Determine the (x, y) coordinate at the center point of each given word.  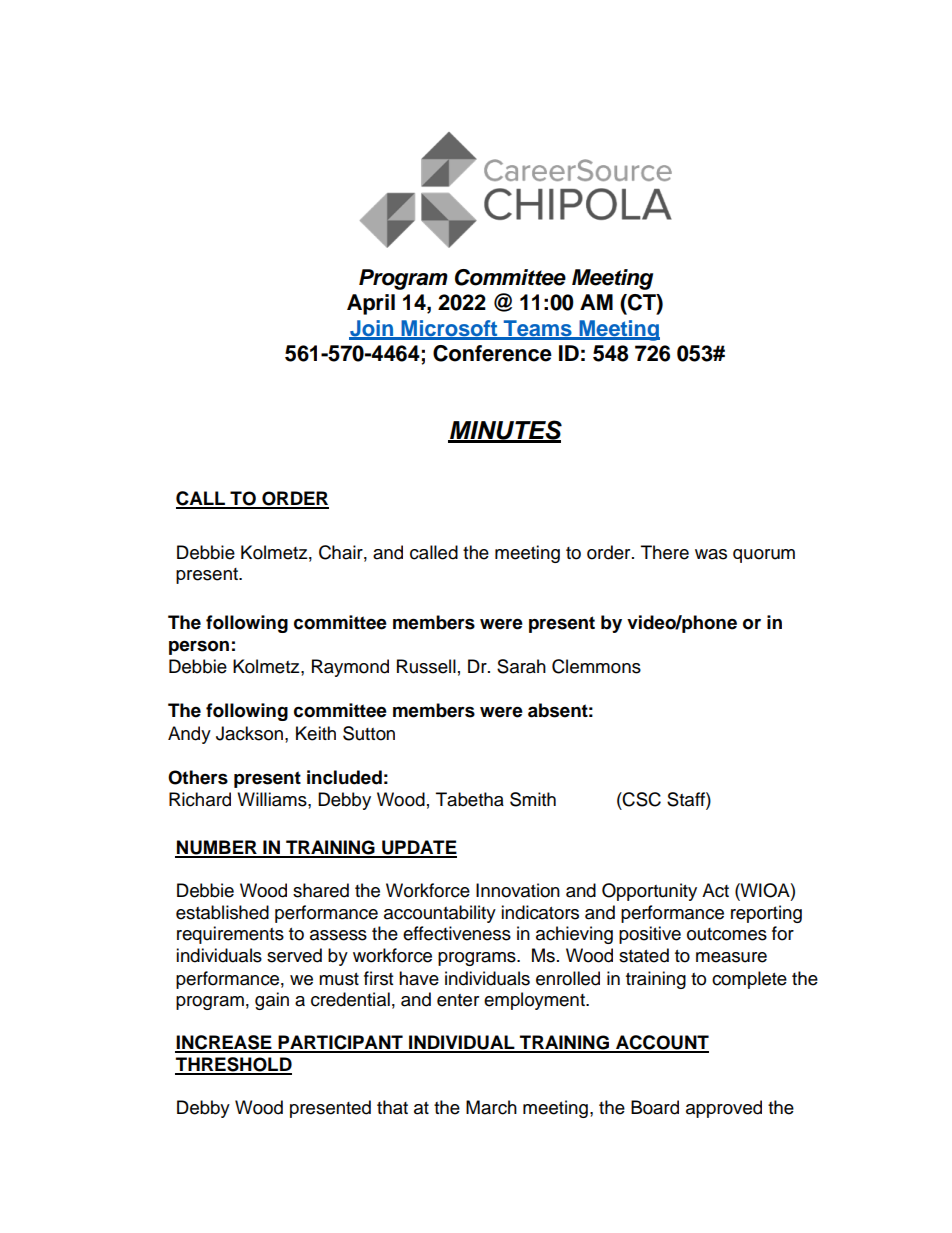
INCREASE (224, 1043)
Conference (492, 353)
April (371, 304)
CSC (641, 799)
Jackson (251, 733)
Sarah (521, 666)
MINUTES (505, 431)
